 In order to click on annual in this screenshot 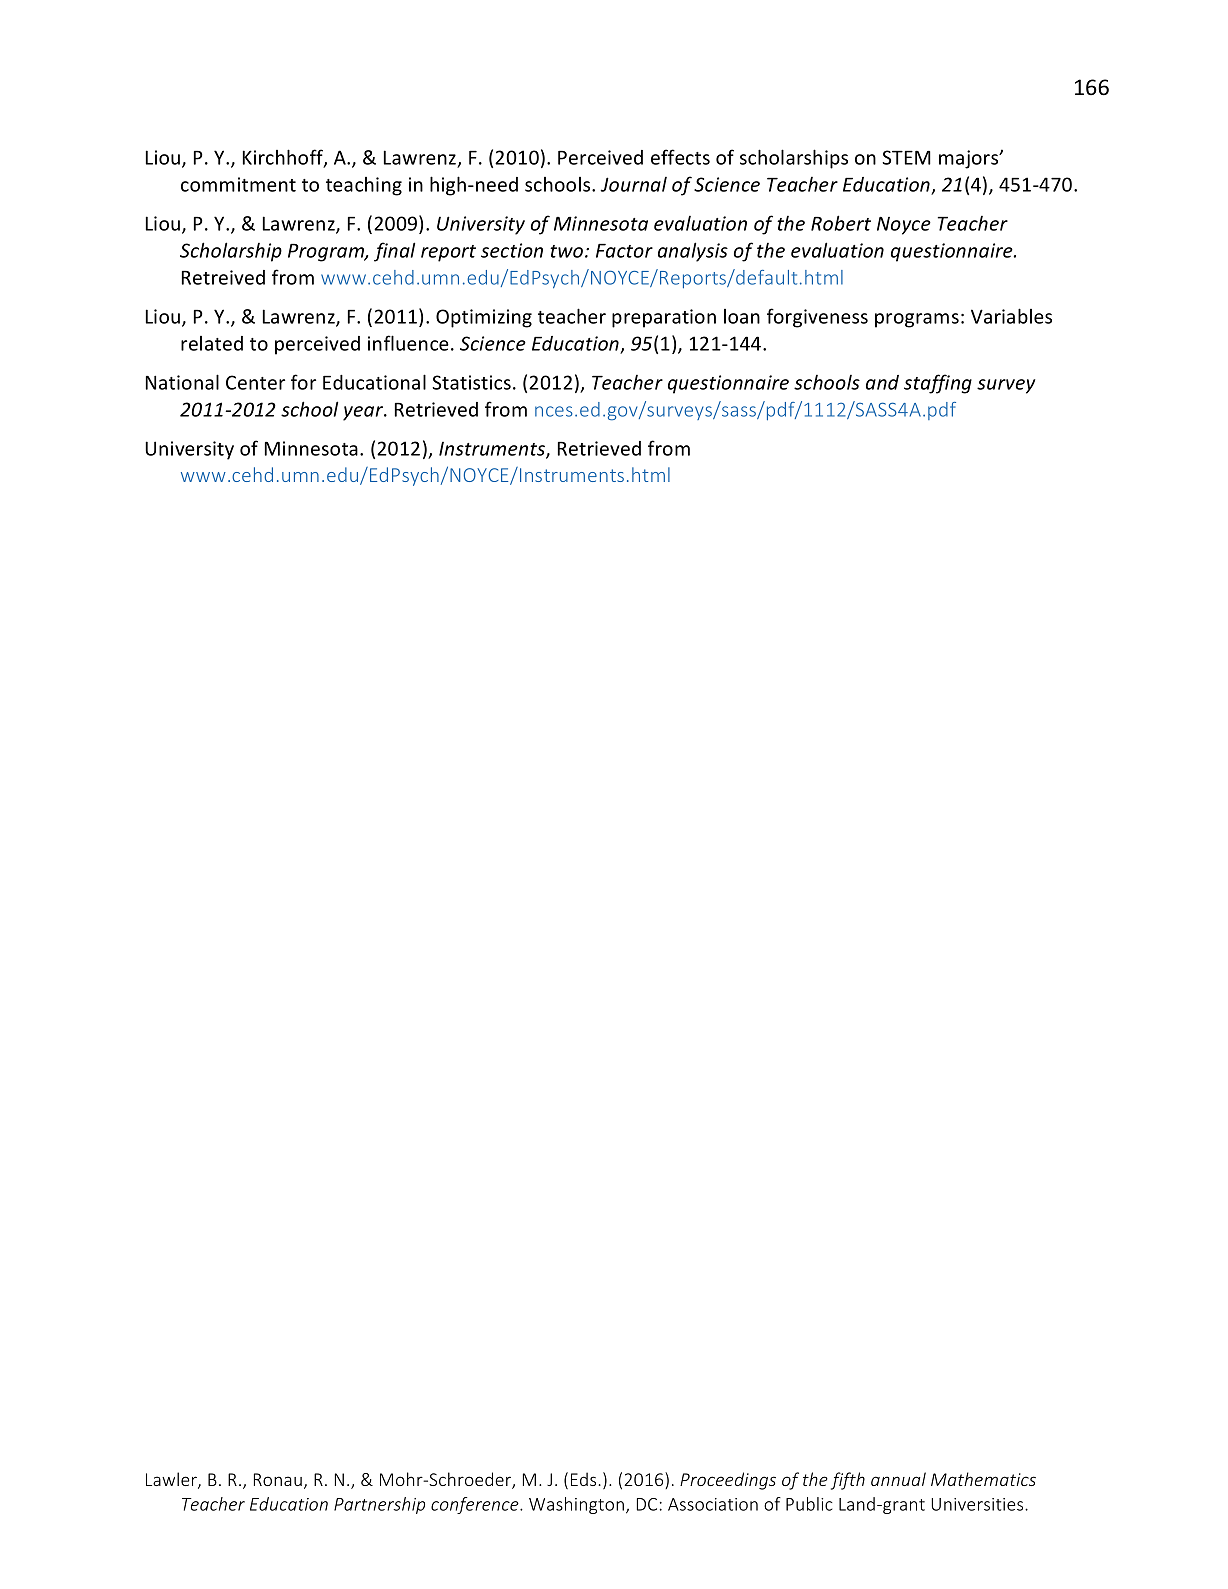, I will do `click(898, 1479)`.
